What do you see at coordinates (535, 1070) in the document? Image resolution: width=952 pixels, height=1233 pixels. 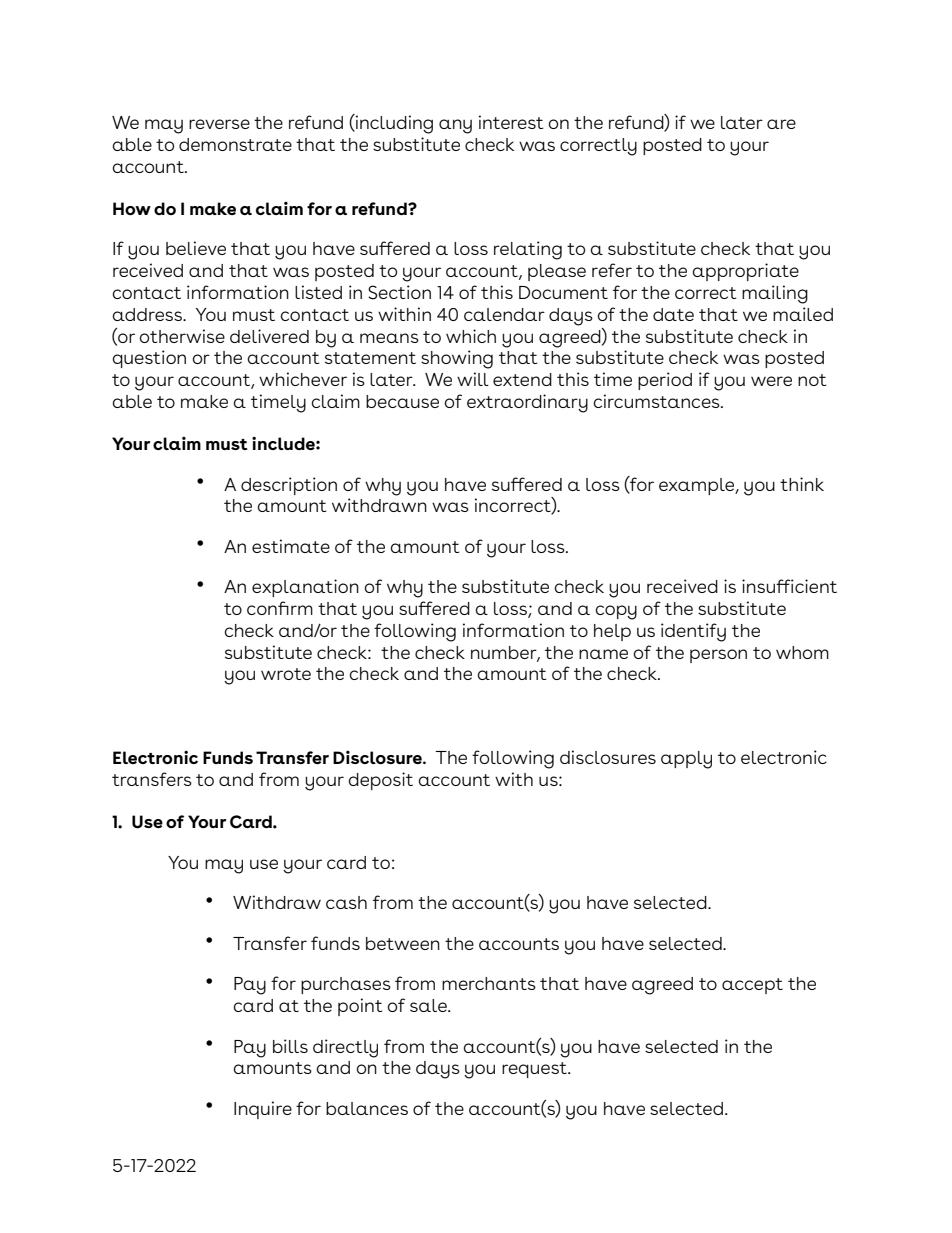 I see `request` at bounding box center [535, 1070].
